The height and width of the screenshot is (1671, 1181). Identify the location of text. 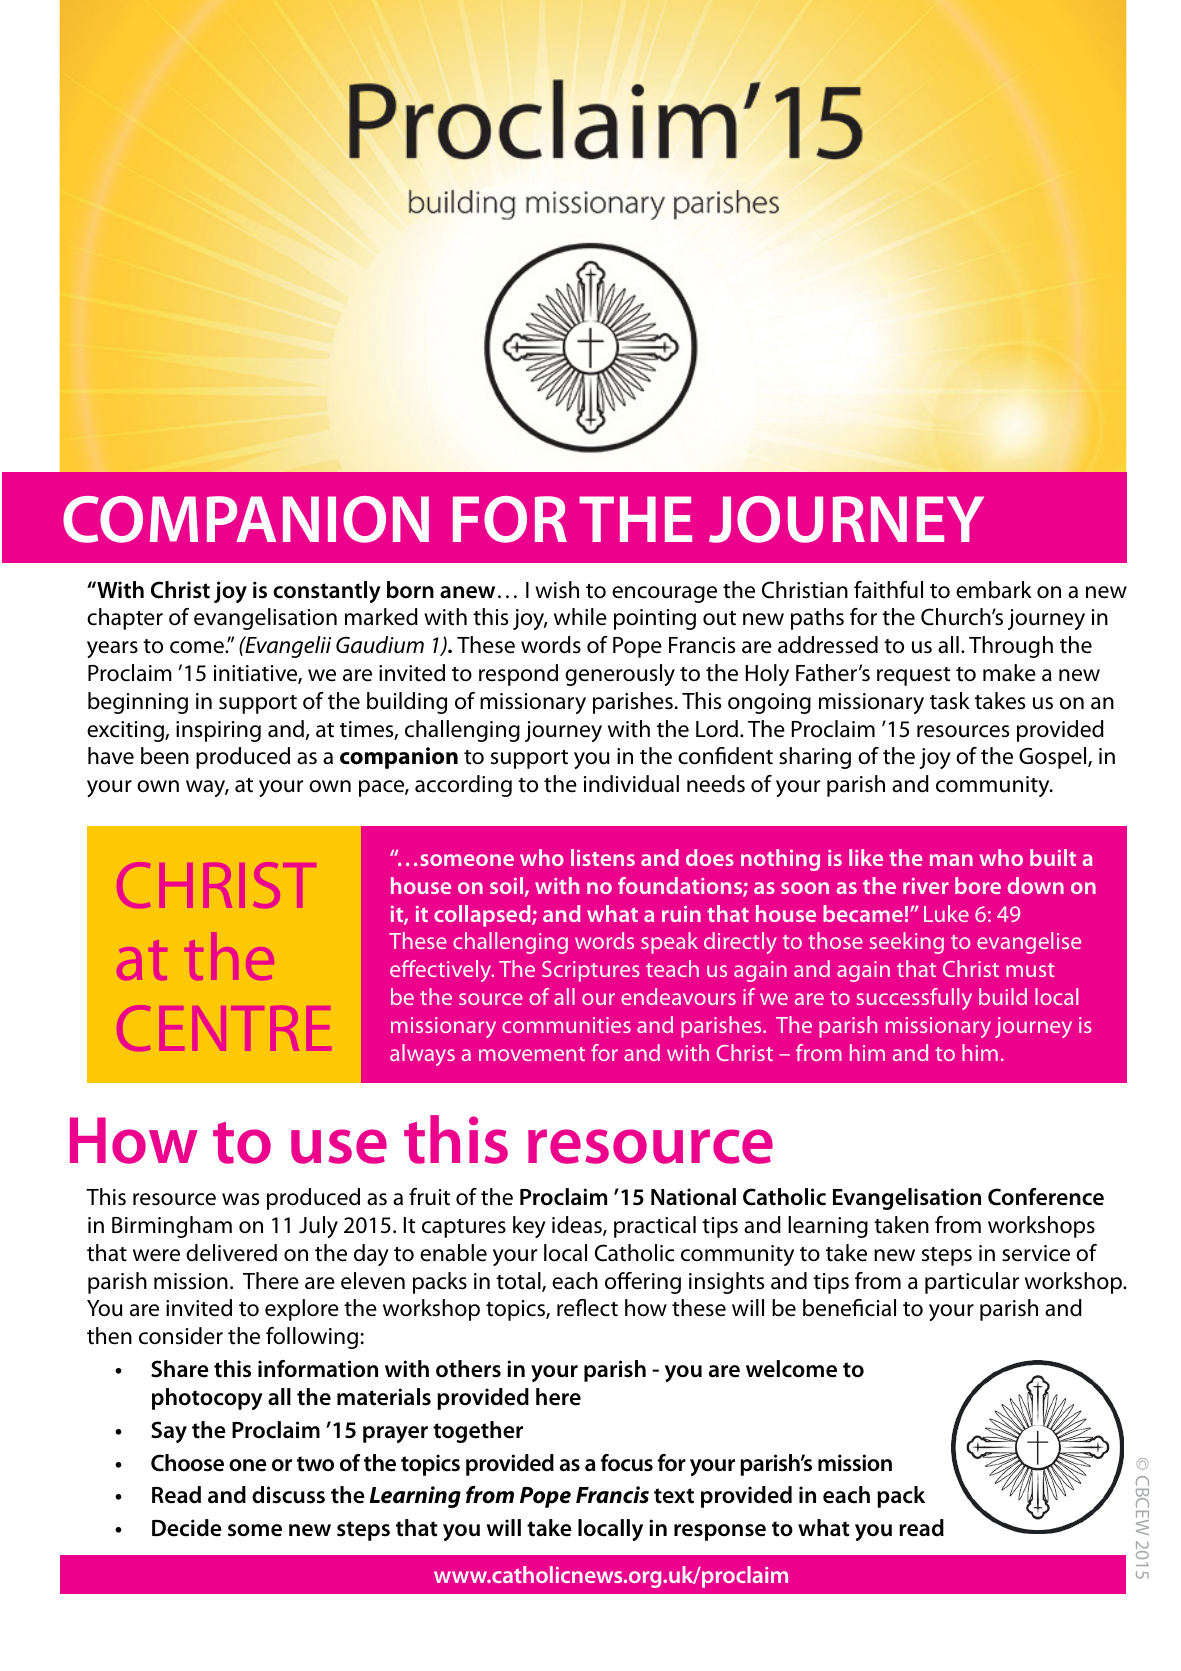
(674, 1496).
